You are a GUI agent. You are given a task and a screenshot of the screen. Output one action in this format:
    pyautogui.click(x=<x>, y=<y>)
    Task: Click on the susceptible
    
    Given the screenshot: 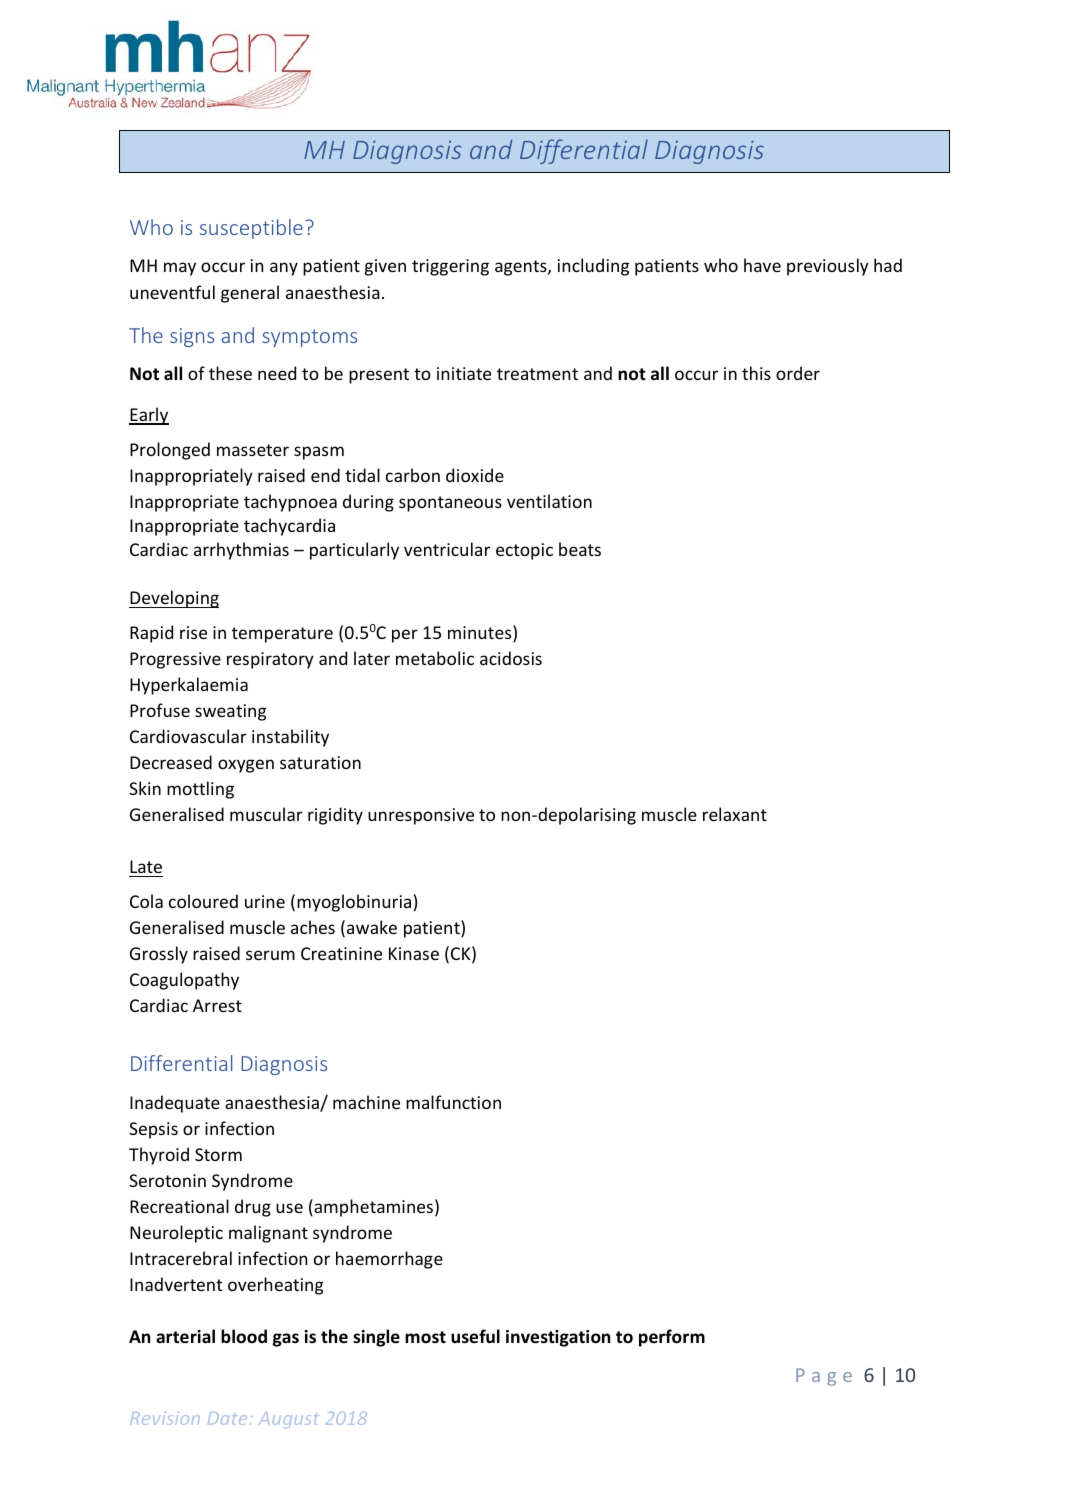 What is the action you would take?
    pyautogui.click(x=251, y=229)
